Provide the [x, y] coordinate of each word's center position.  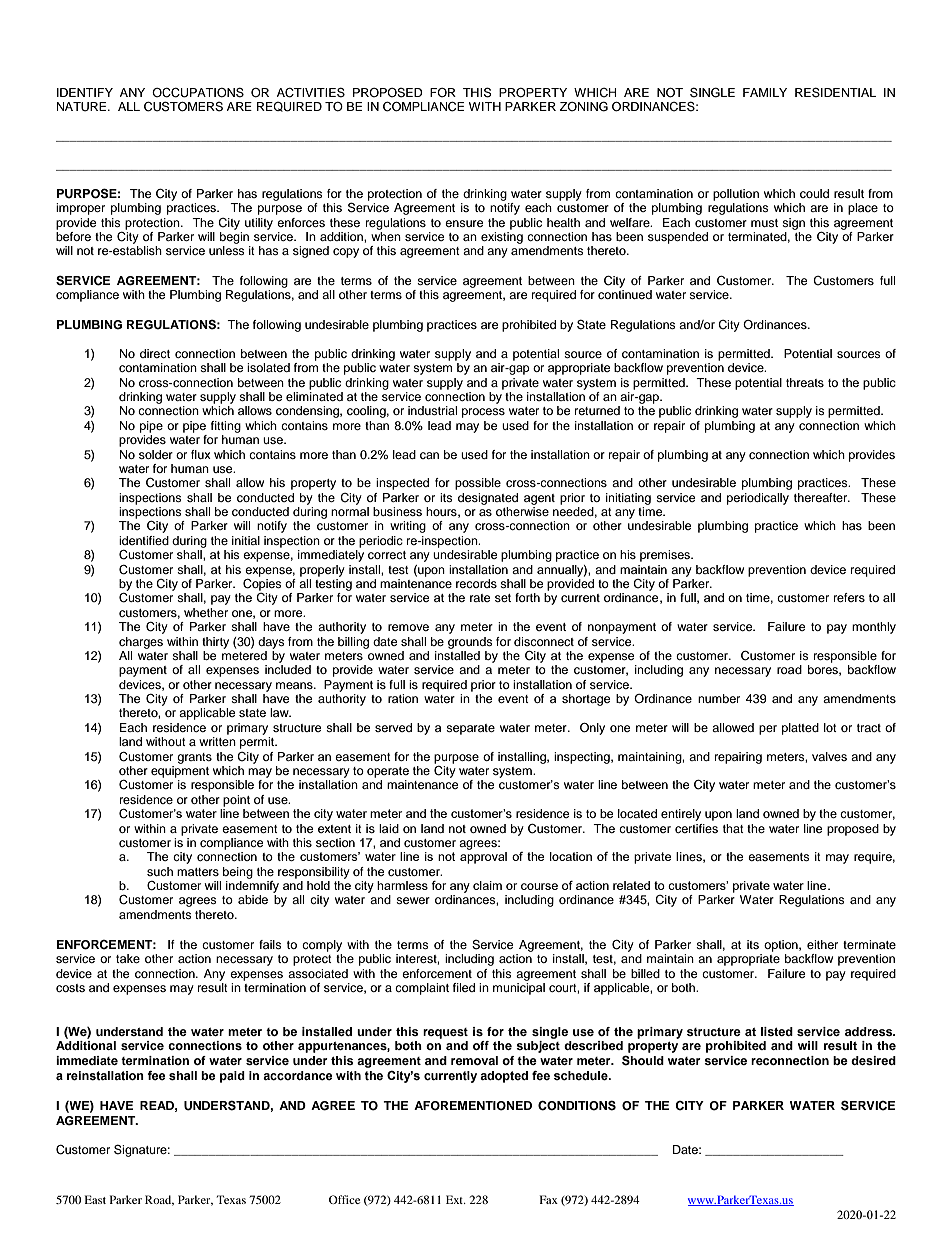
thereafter [822, 497]
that [733, 828]
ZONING [584, 106]
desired [873, 1060]
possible [478, 484]
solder [156, 454]
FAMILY [765, 92]
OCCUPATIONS [198, 92]
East [95, 1199]
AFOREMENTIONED [473, 1106]
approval [483, 858]
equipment [180, 772]
